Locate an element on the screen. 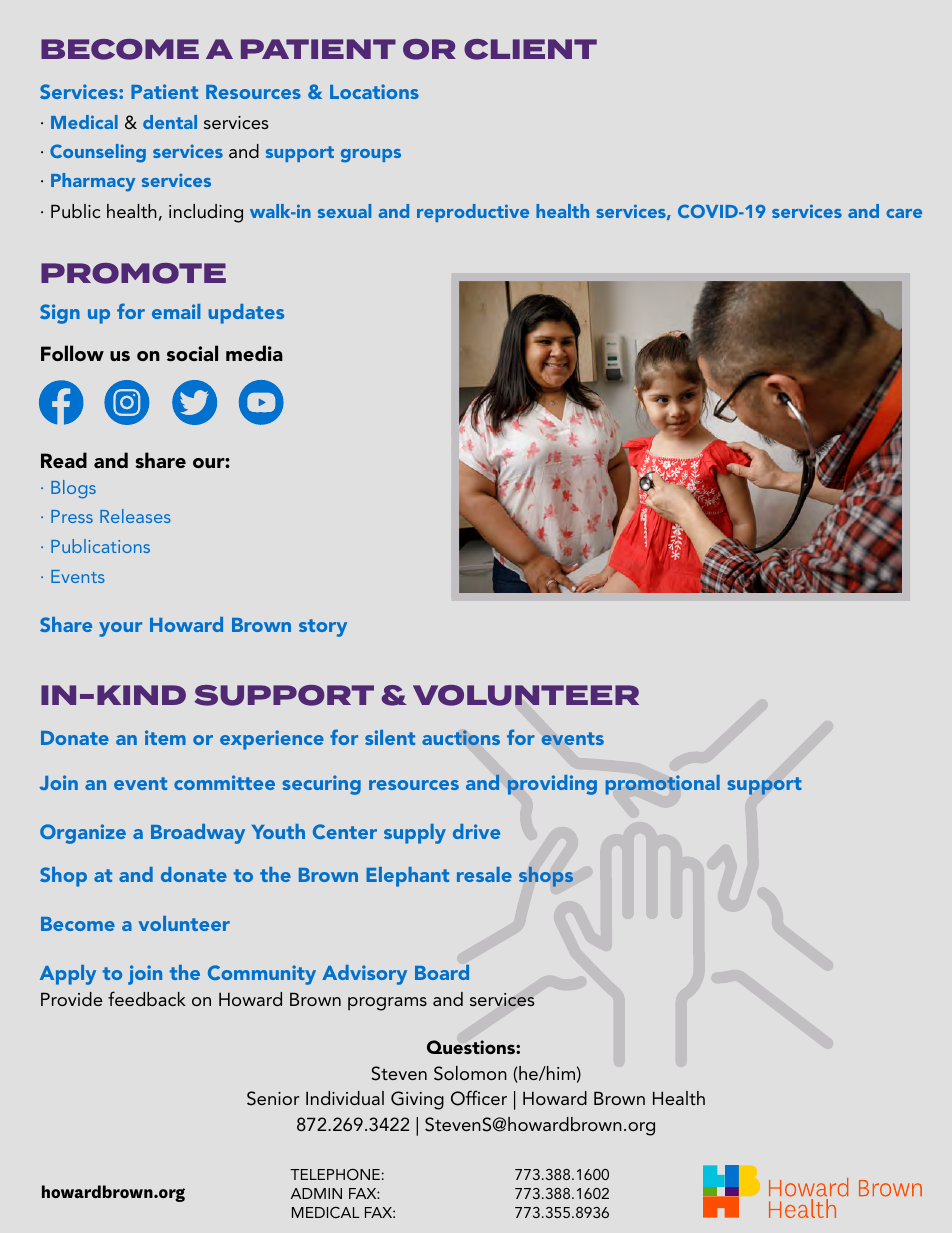 The image size is (952, 1233). story is located at coordinates (323, 628).
